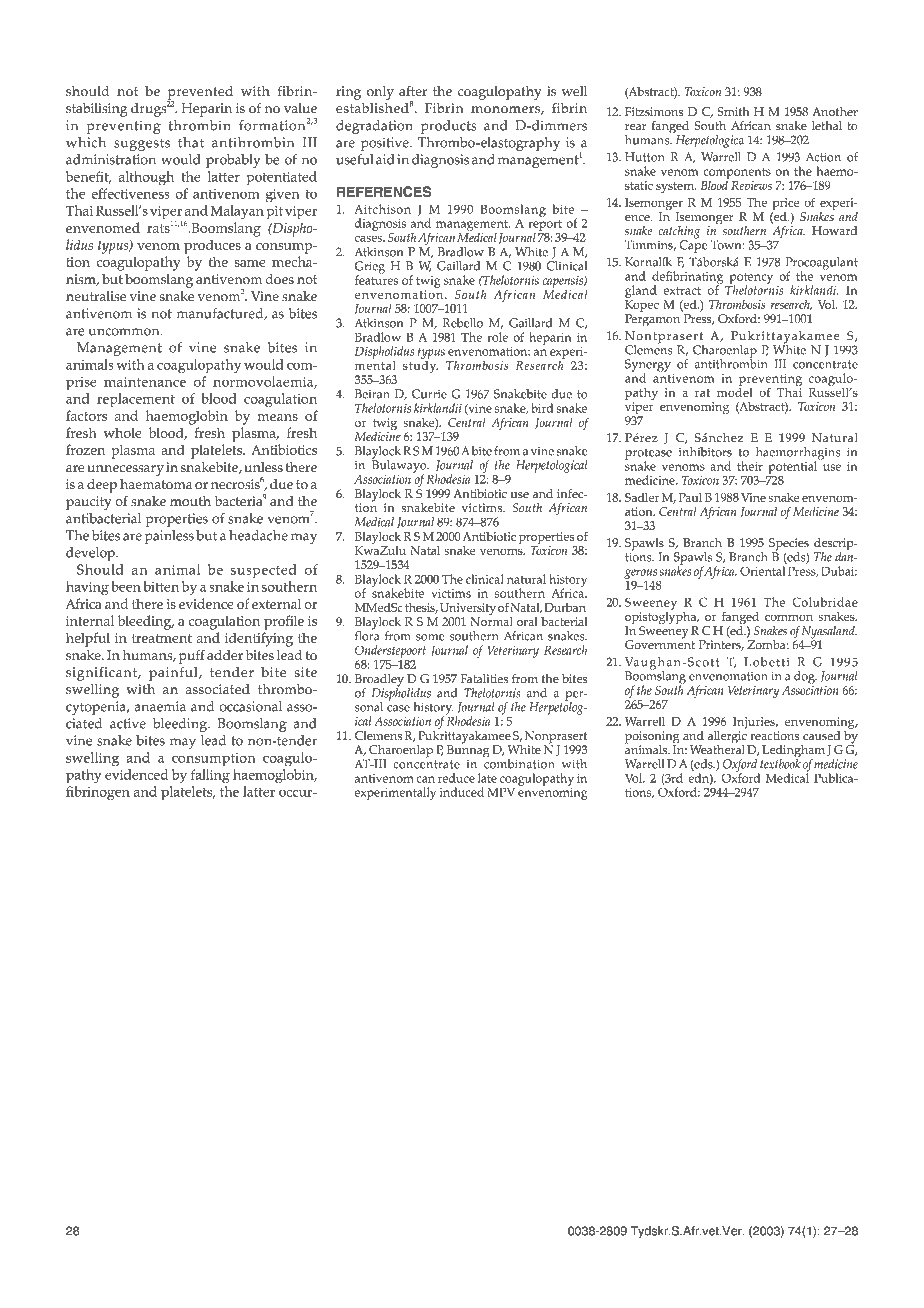 The image size is (924, 1308). What do you see at coordinates (456, 778) in the image?
I see `reduce` at bounding box center [456, 778].
